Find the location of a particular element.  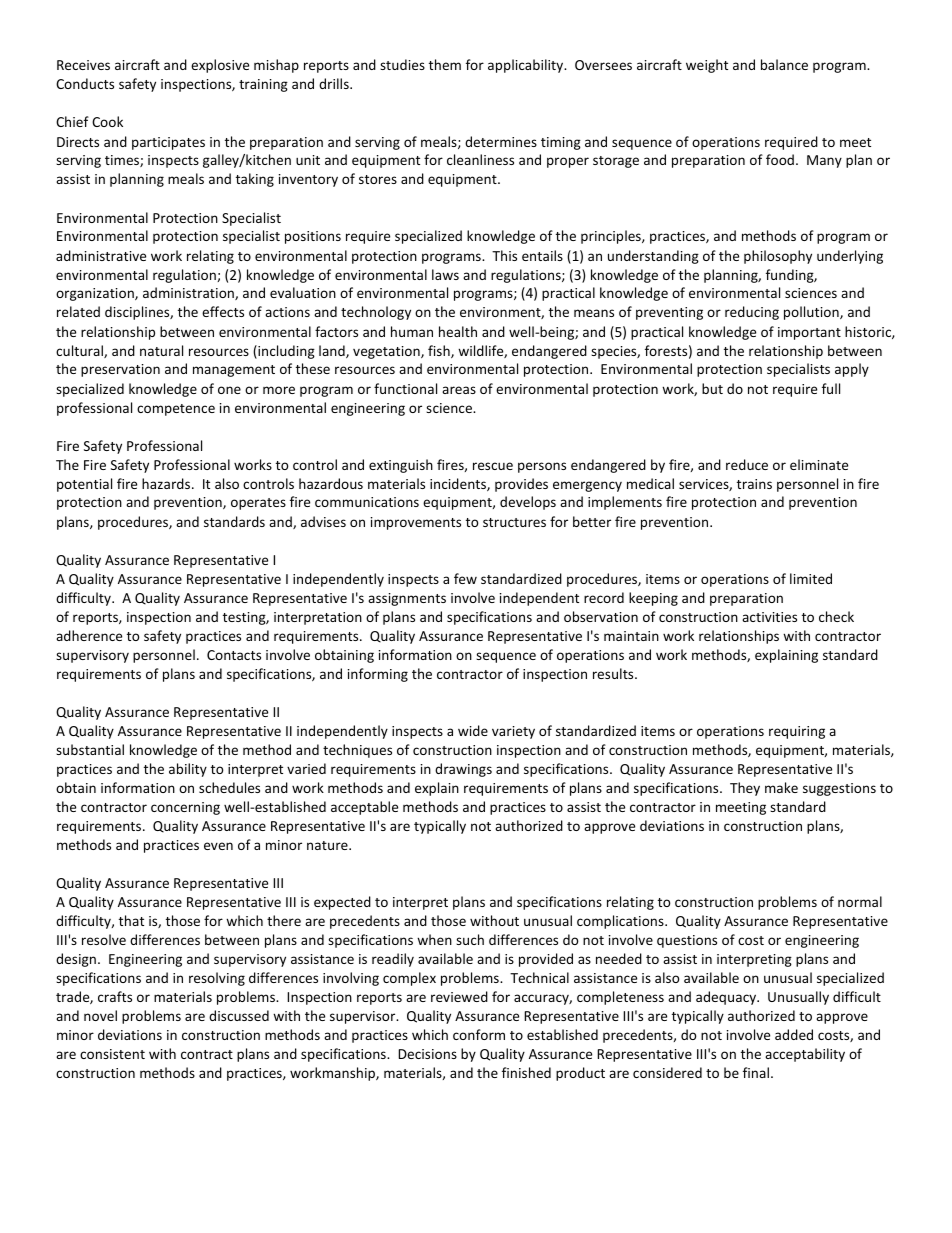

few is located at coordinates (465, 578).
